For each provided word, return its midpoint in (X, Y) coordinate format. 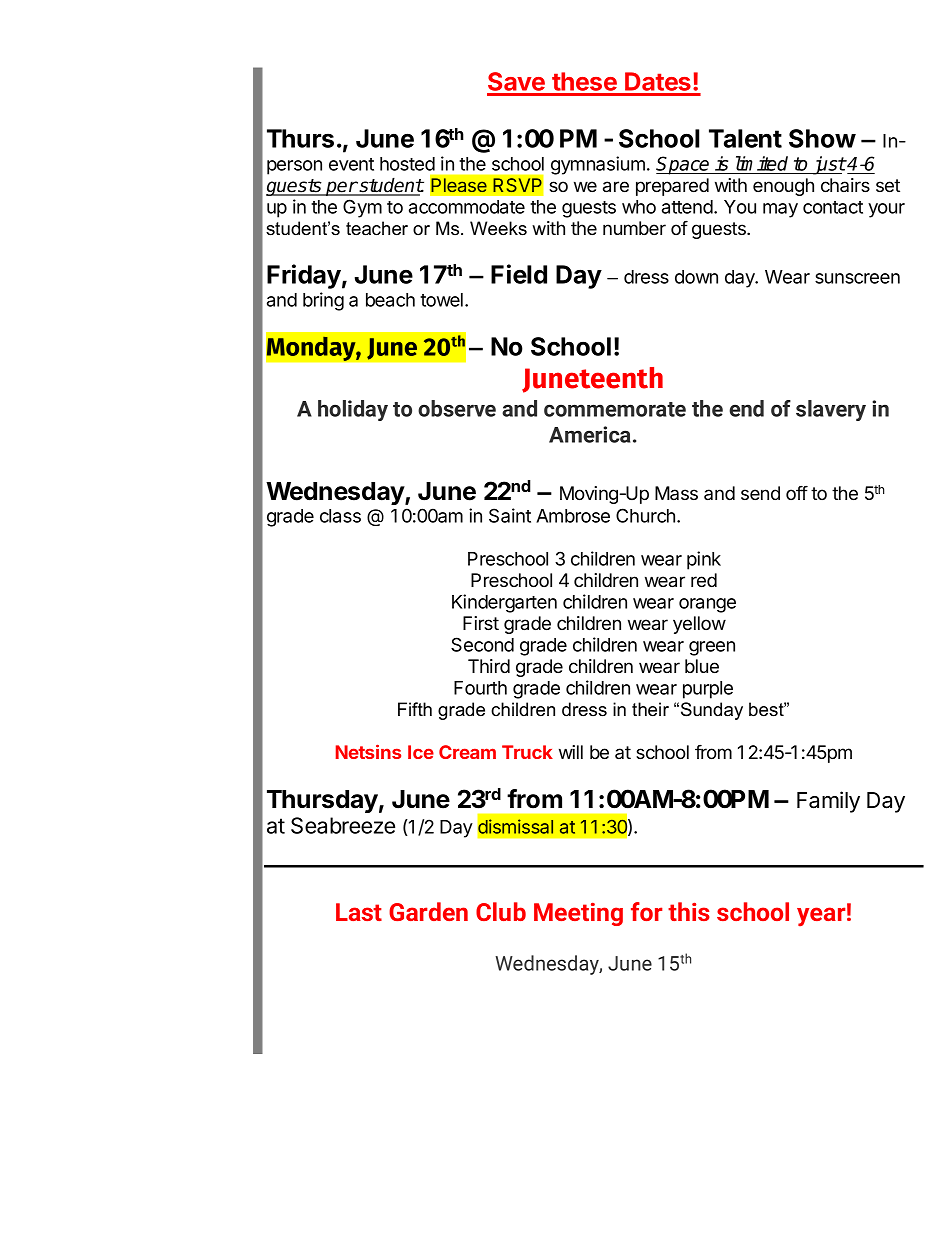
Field (519, 274)
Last (359, 912)
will (571, 752)
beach (390, 300)
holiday (353, 410)
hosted (407, 164)
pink (704, 560)
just (828, 165)
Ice (421, 752)
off (797, 493)
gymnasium (598, 165)
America (589, 434)
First (481, 623)
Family (828, 802)
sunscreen (857, 278)
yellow (699, 625)
